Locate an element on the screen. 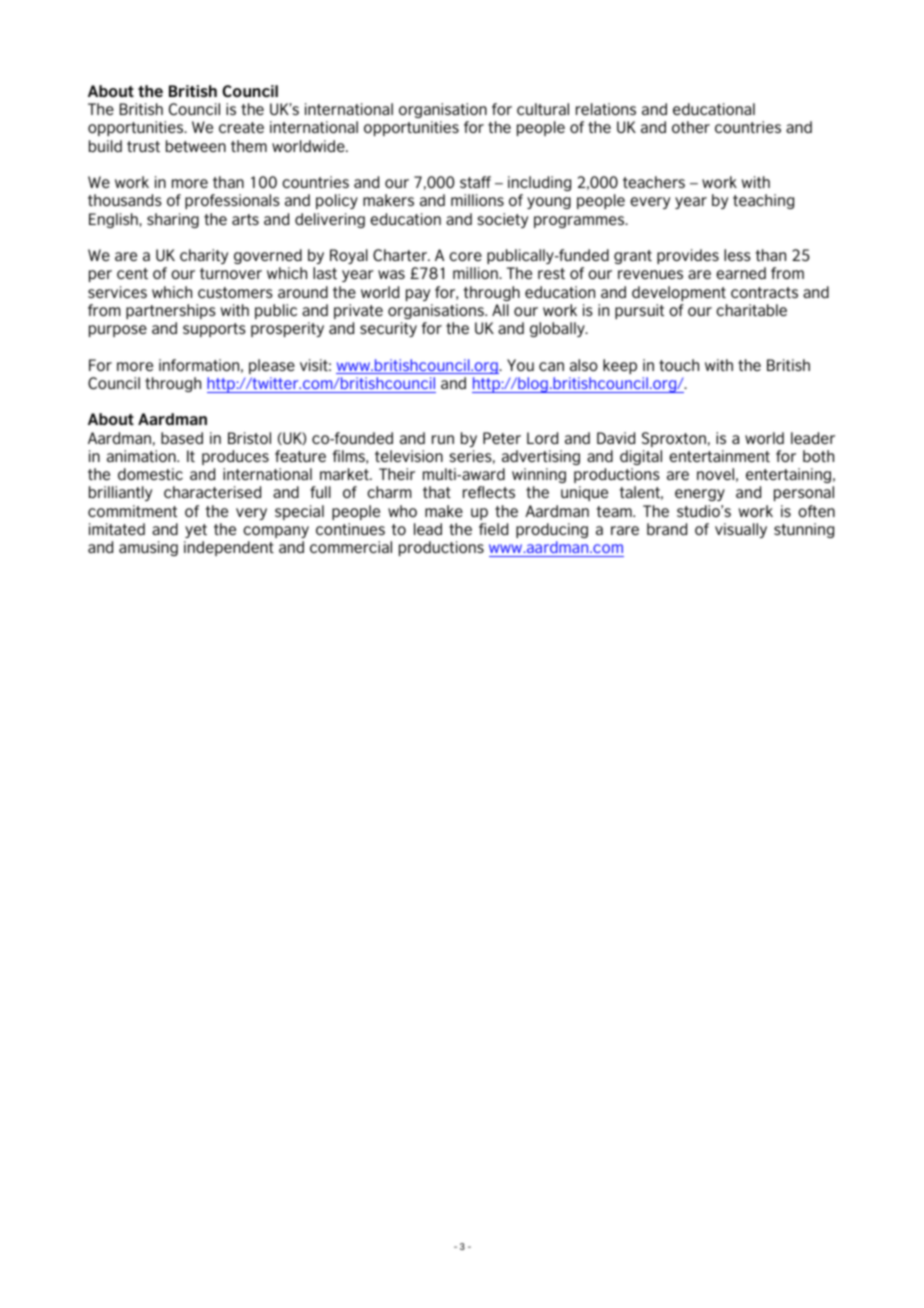  create is located at coordinates (241, 127).
